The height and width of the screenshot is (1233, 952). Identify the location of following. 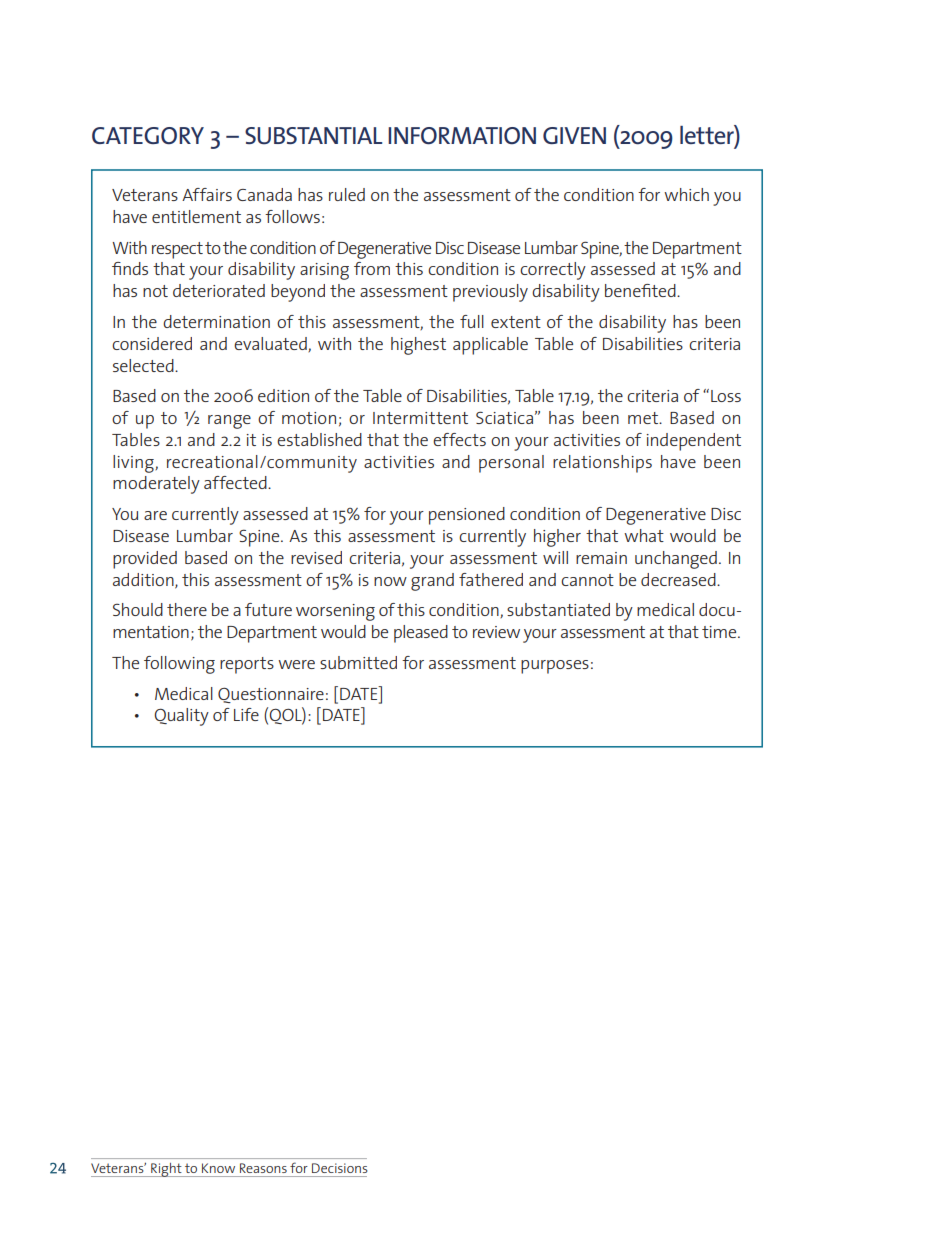
(179, 665).
